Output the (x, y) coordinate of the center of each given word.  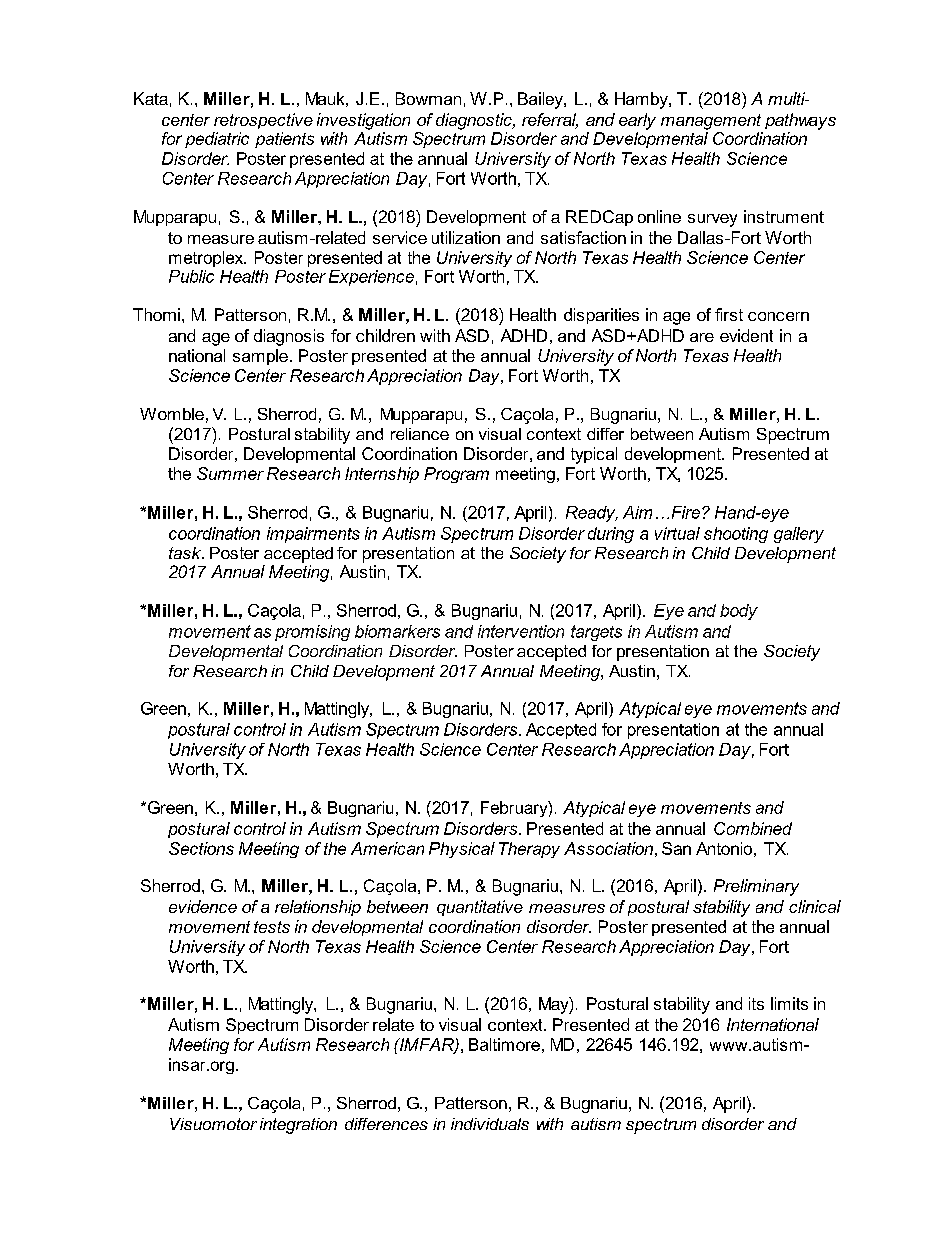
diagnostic (475, 121)
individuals (490, 1124)
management (711, 122)
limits (789, 1003)
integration (298, 1126)
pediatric (217, 140)
